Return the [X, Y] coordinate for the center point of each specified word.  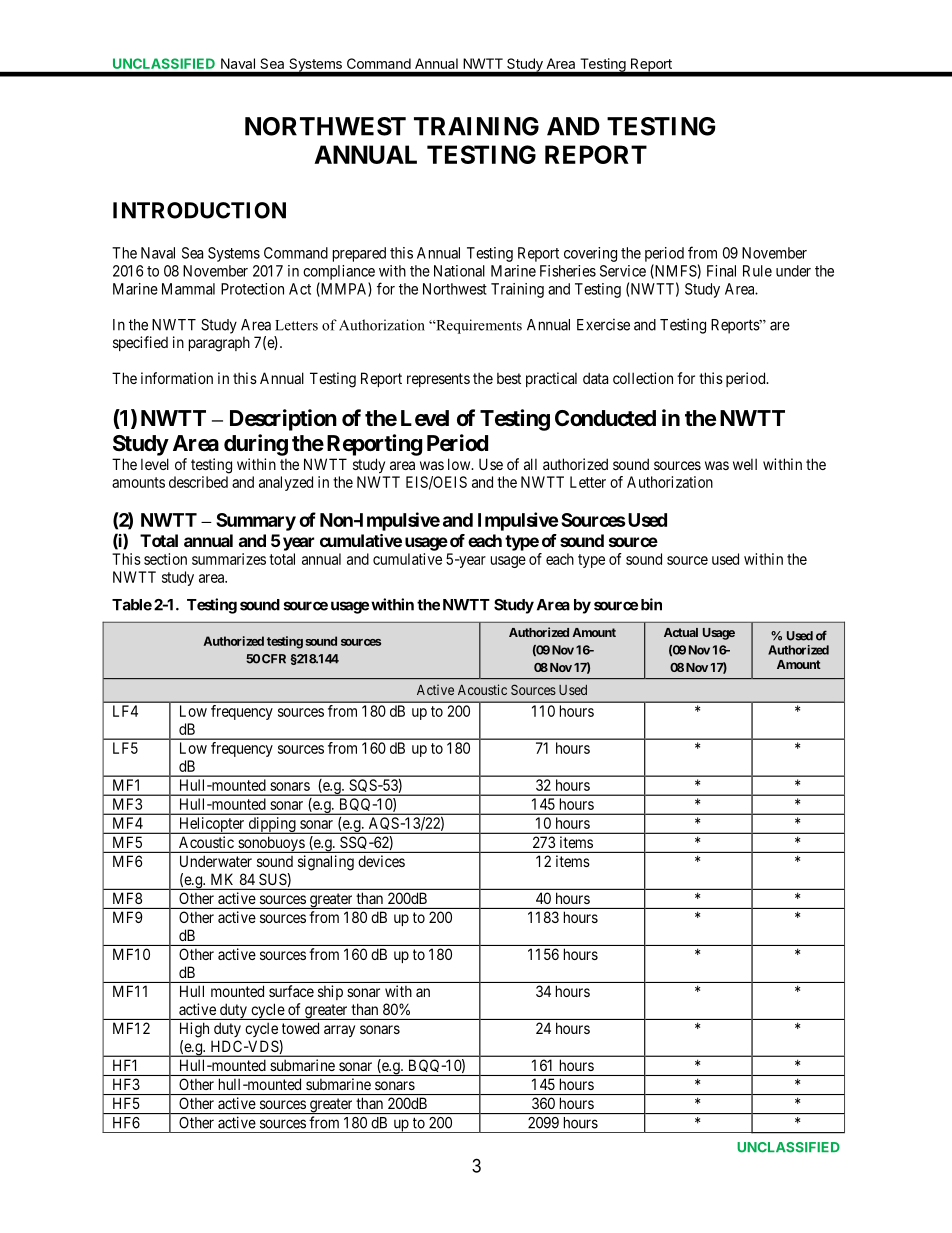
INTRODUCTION [199, 210]
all [530, 464]
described [198, 482]
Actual [681, 632]
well [745, 464]
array [339, 1031]
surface [291, 991]
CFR [274, 659]
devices [381, 861]
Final [721, 271]
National [459, 271]
